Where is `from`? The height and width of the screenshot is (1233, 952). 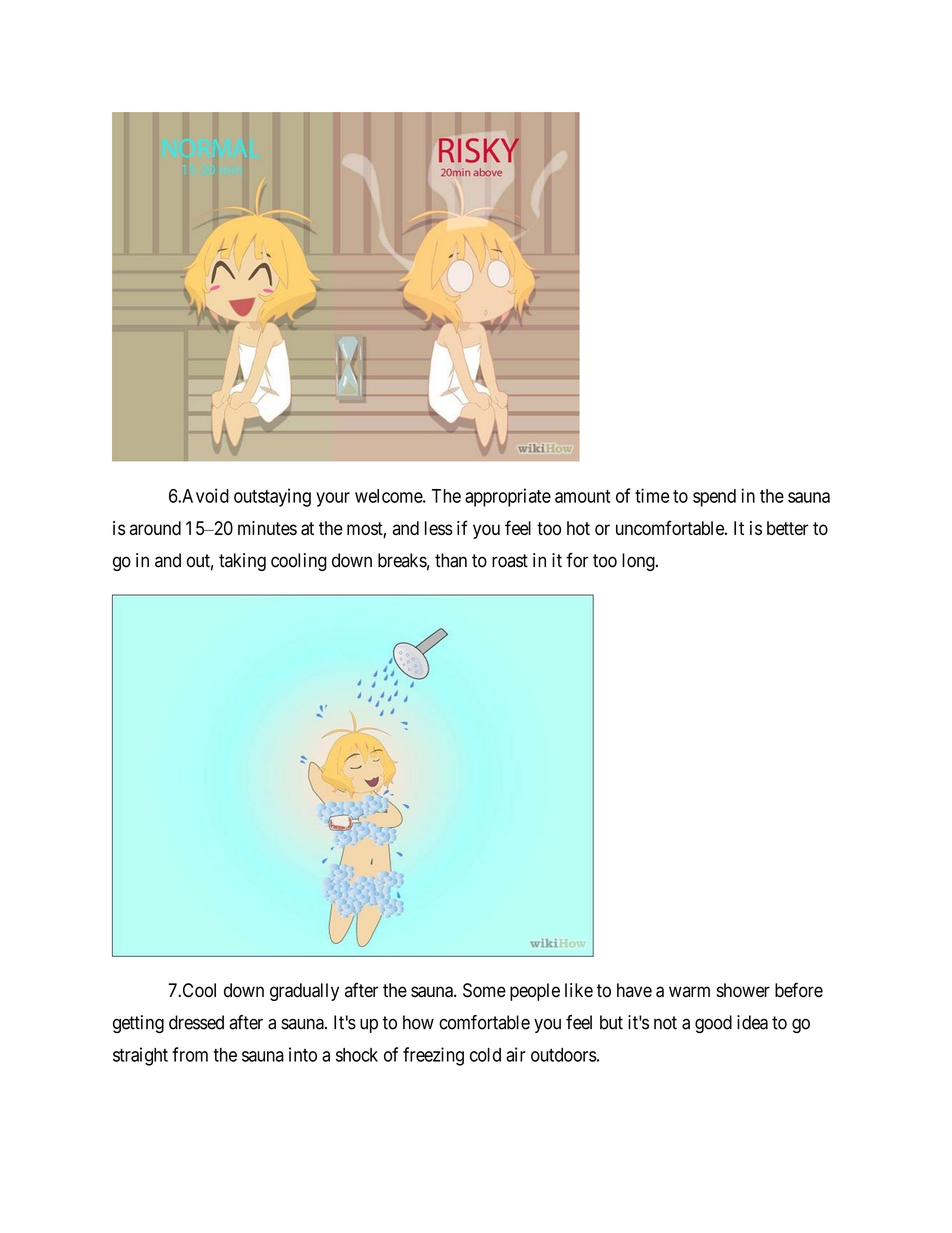
from is located at coordinates (190, 1054).
